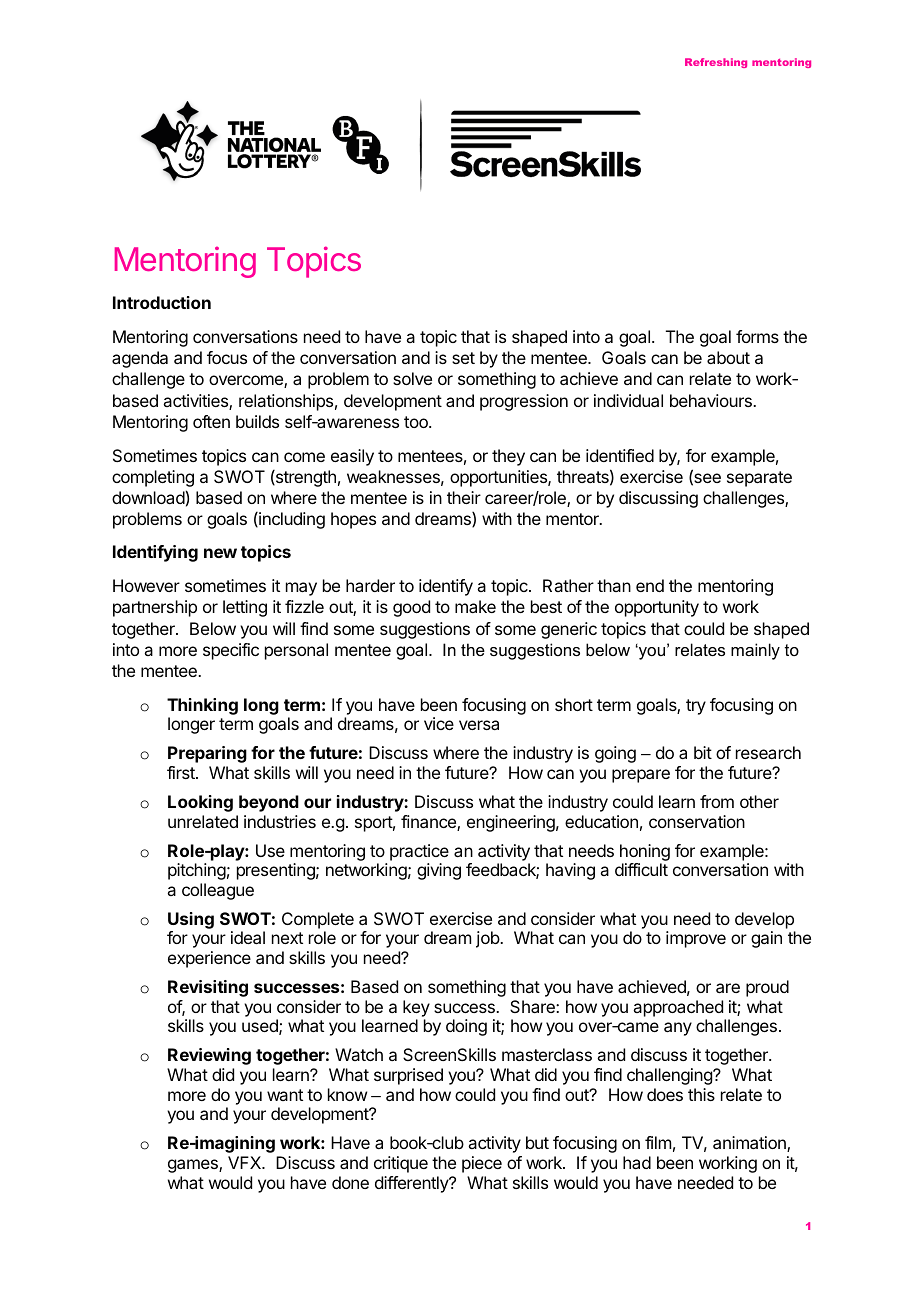  What do you see at coordinates (200, 803) in the screenshot?
I see `Looking` at bounding box center [200, 803].
